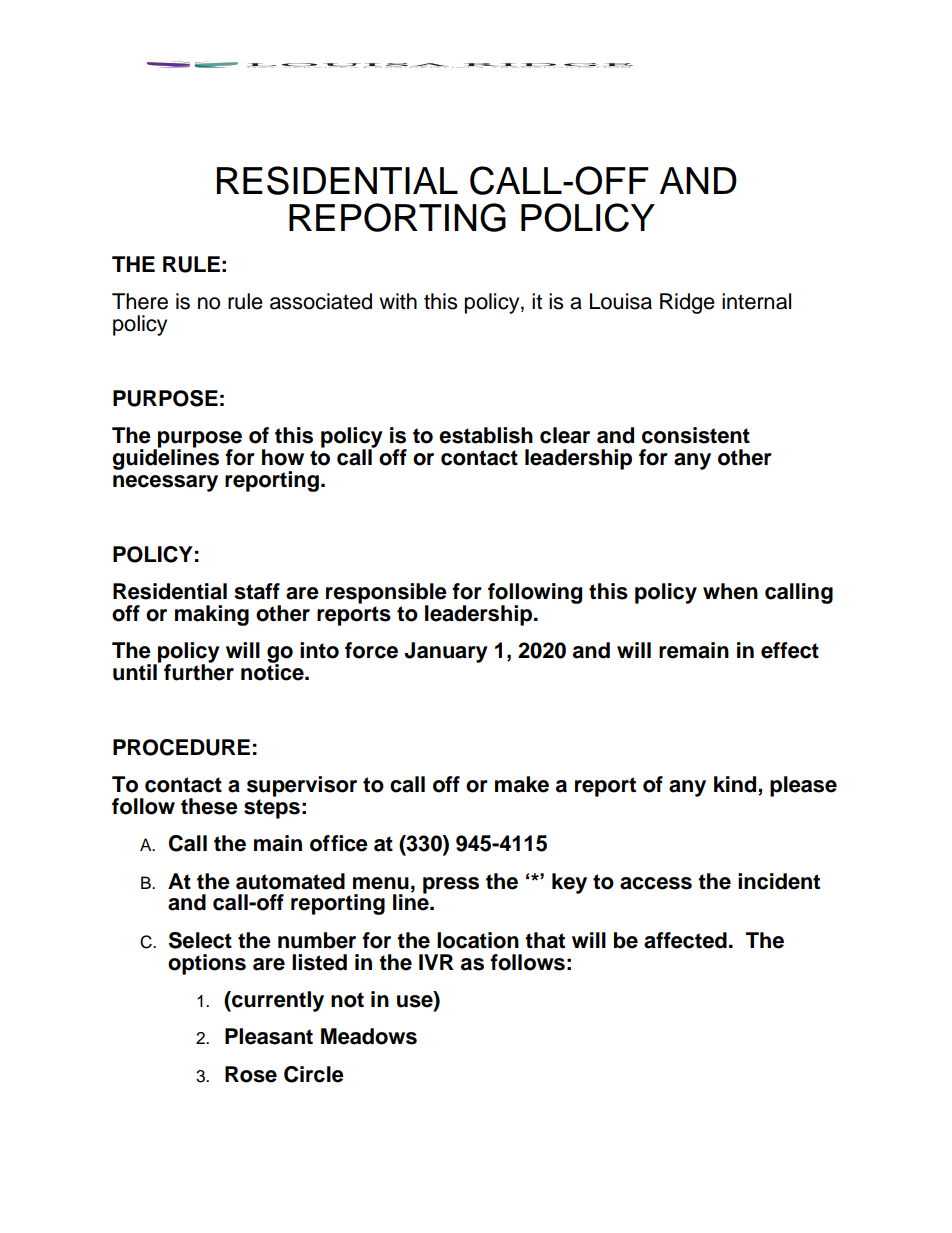 The image size is (952, 1233). Describe the element at coordinates (730, 591) in the screenshot. I see `when` at that location.
